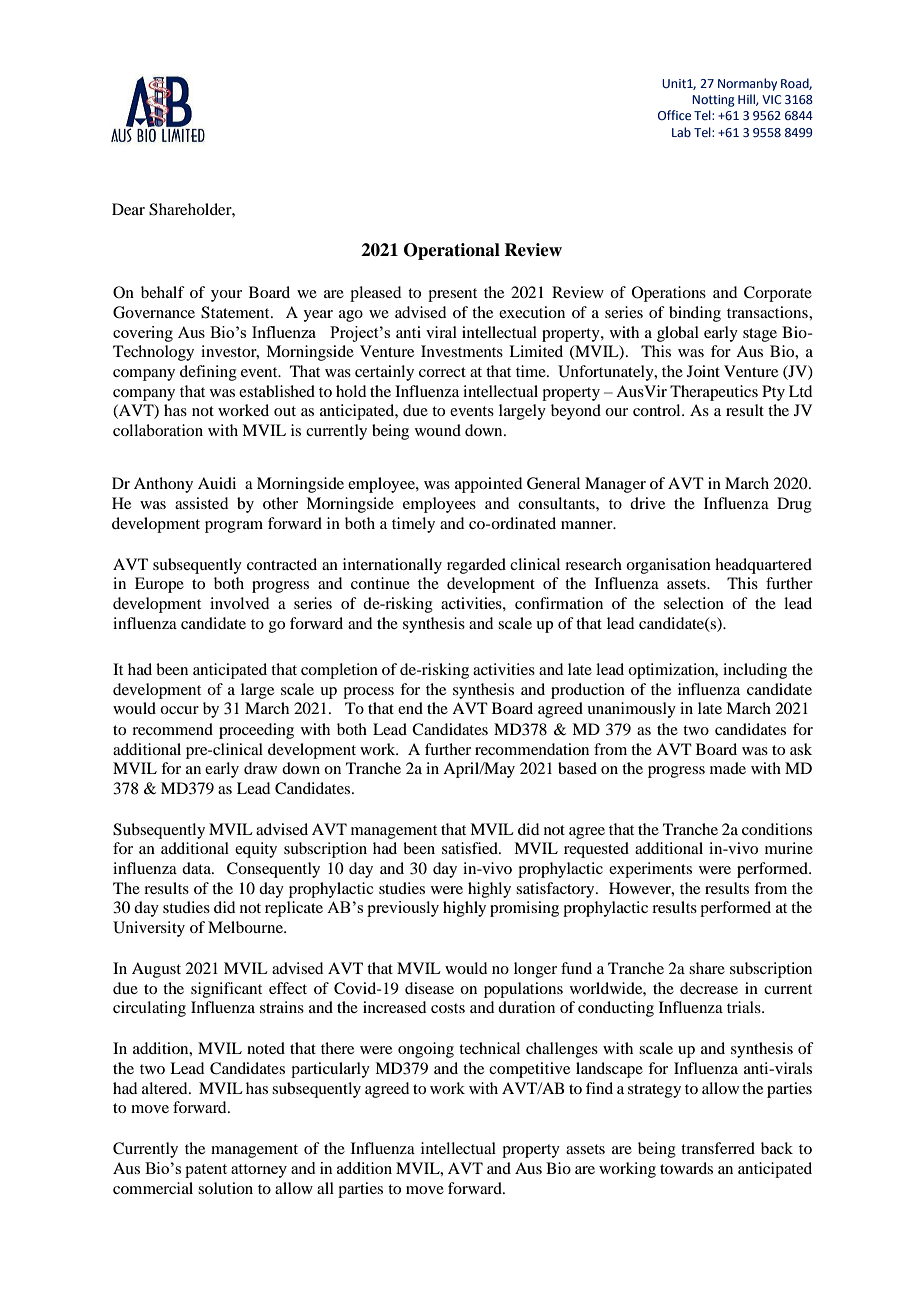 This screenshot has height=1308, width=924. What do you see at coordinates (206, 1171) in the screenshot?
I see `patent` at bounding box center [206, 1171].
